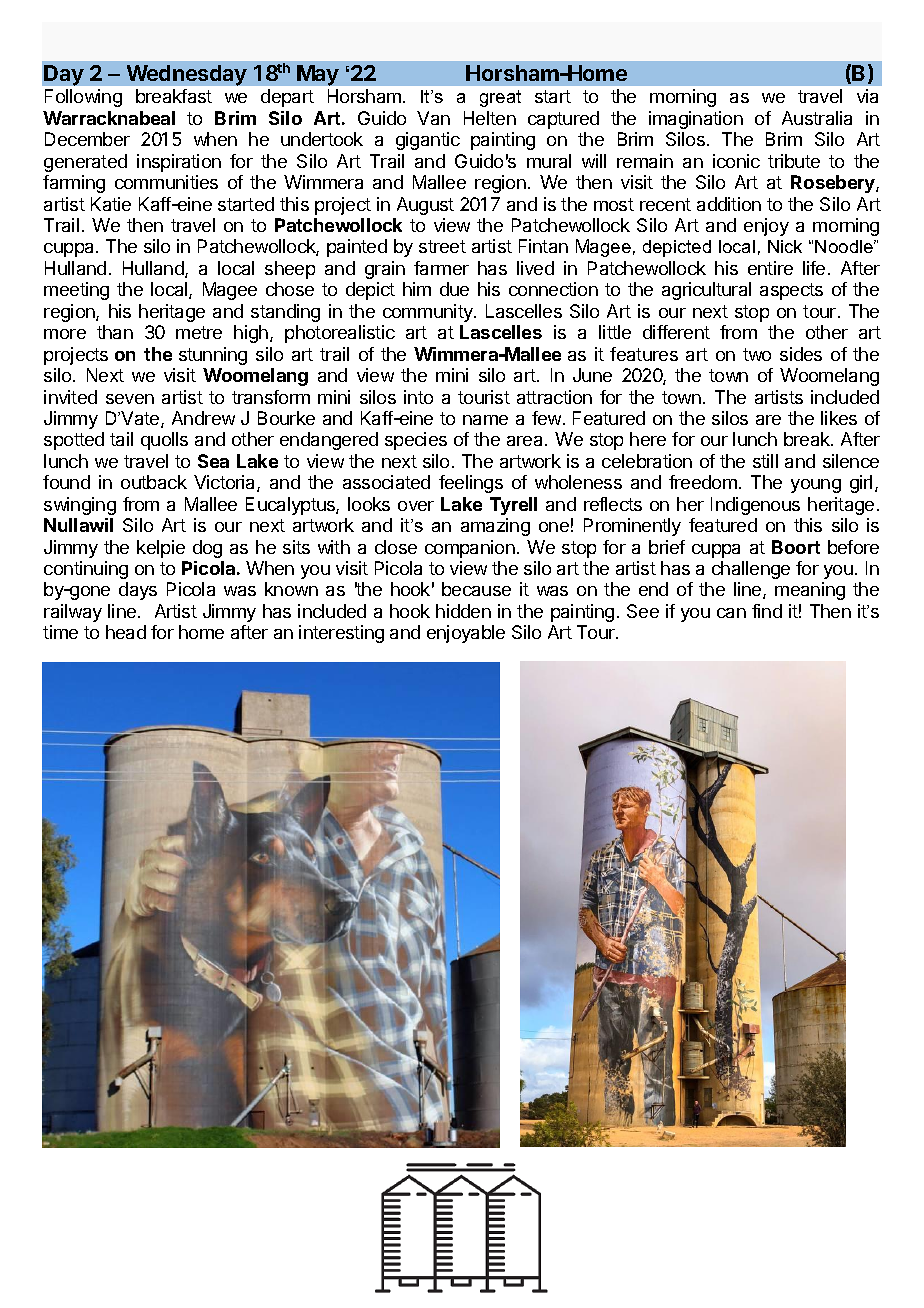 The width and height of the page is (924, 1308). What do you see at coordinates (817, 118) in the page?
I see `Australia` at bounding box center [817, 118].
